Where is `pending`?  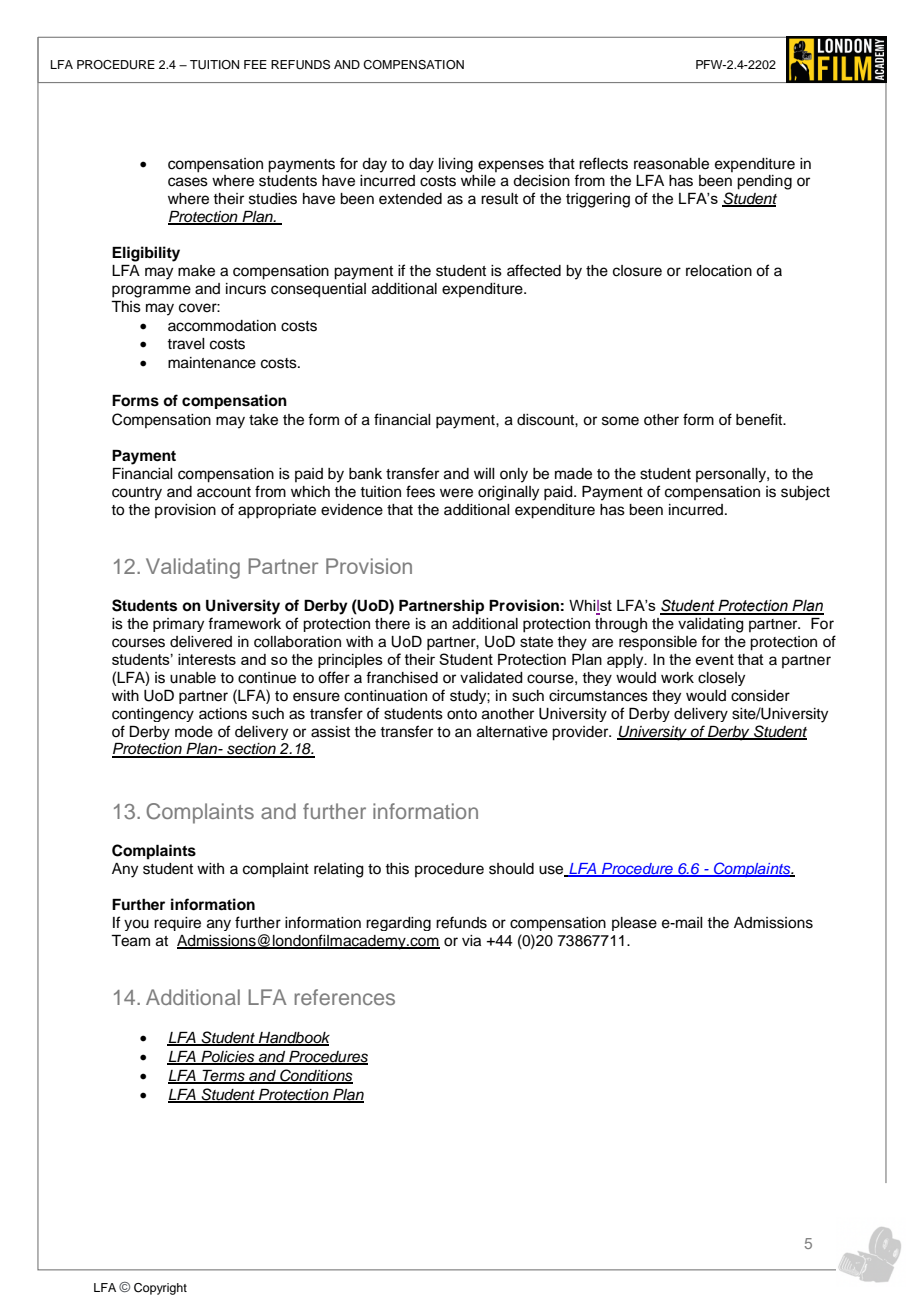
pending is located at coordinates (764, 182).
